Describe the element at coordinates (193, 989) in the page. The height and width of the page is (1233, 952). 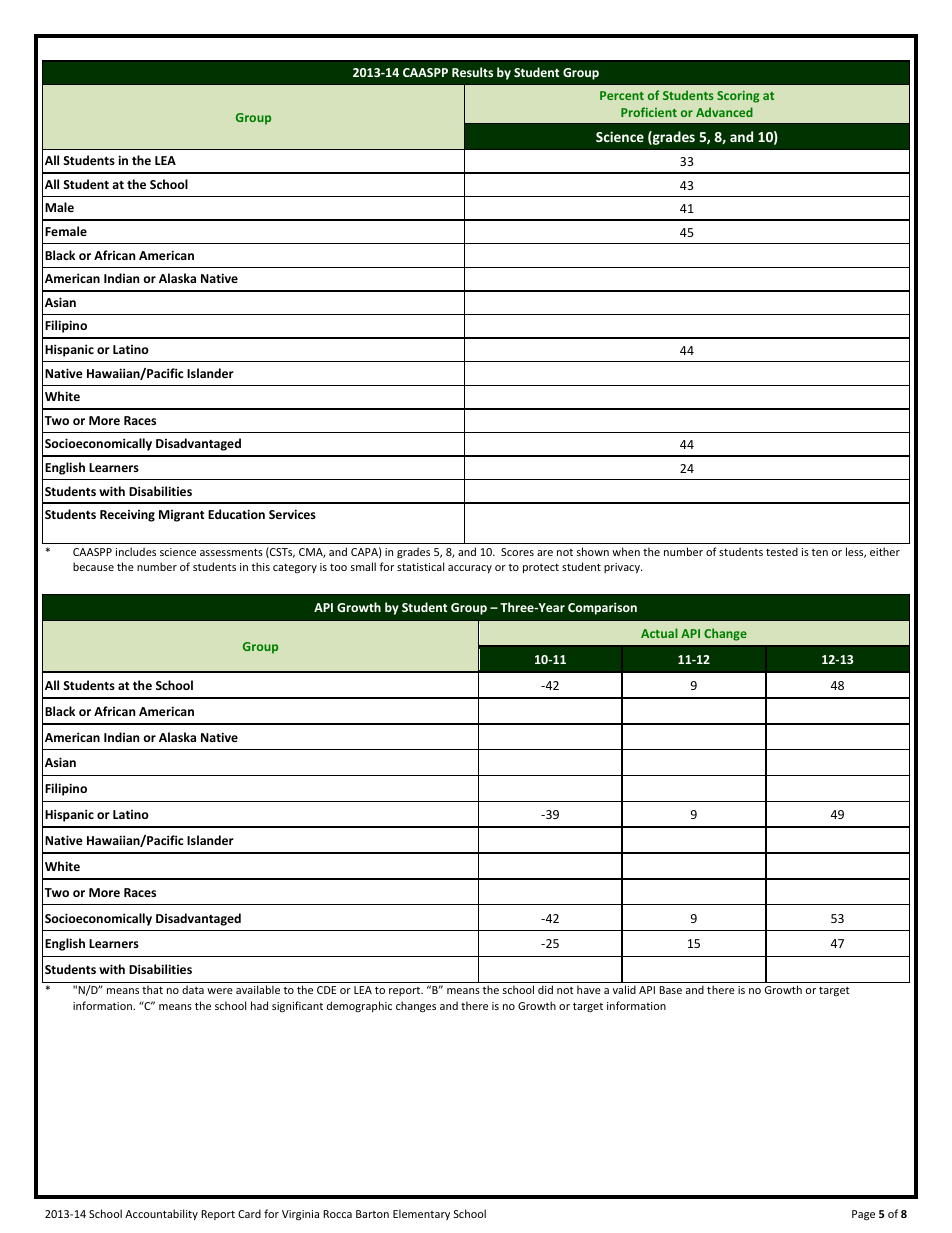
I see `data` at that location.
